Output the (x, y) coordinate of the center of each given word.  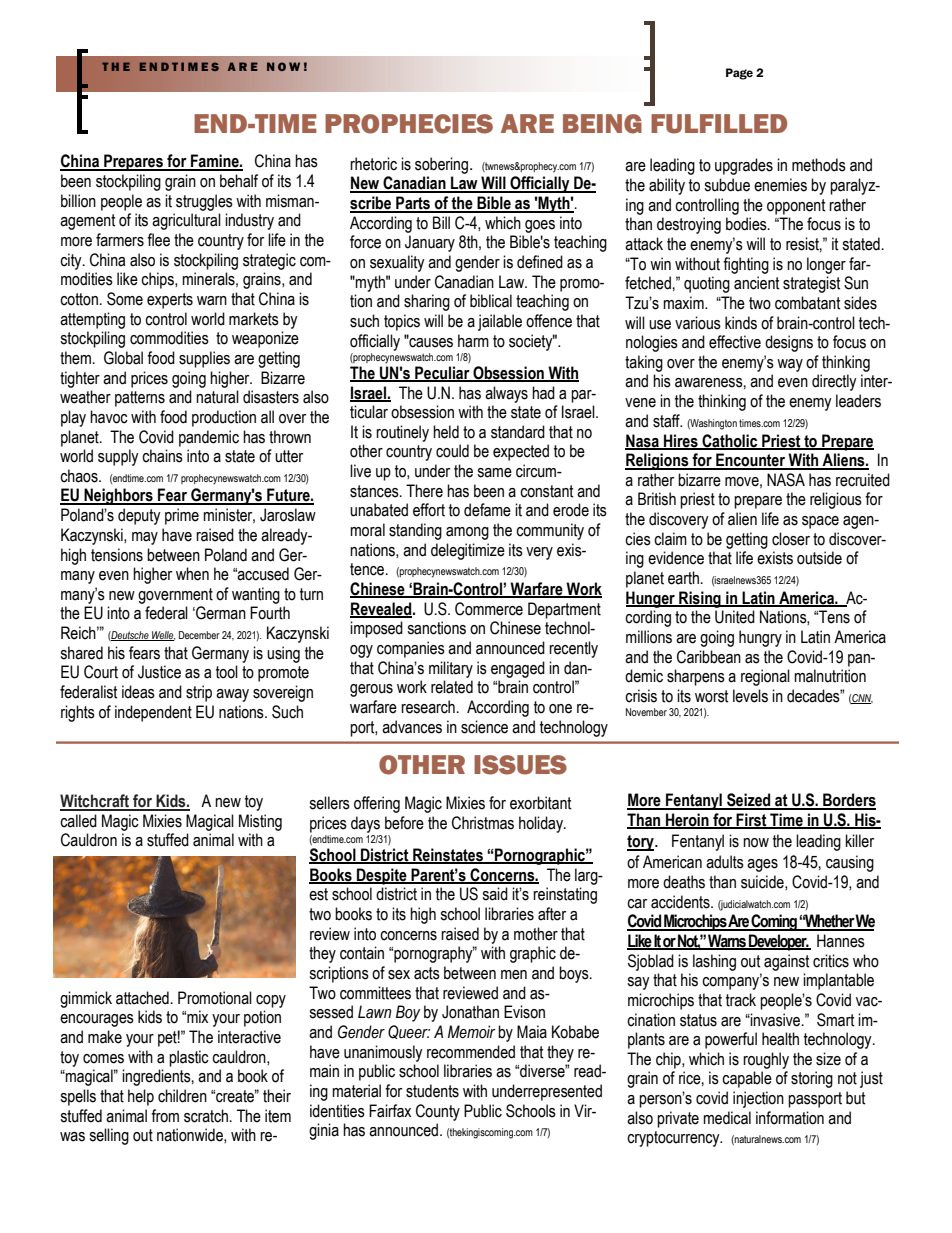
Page (739, 74)
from (165, 1116)
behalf (239, 181)
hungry (760, 638)
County (438, 1112)
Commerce (489, 609)
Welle (162, 636)
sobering (441, 165)
